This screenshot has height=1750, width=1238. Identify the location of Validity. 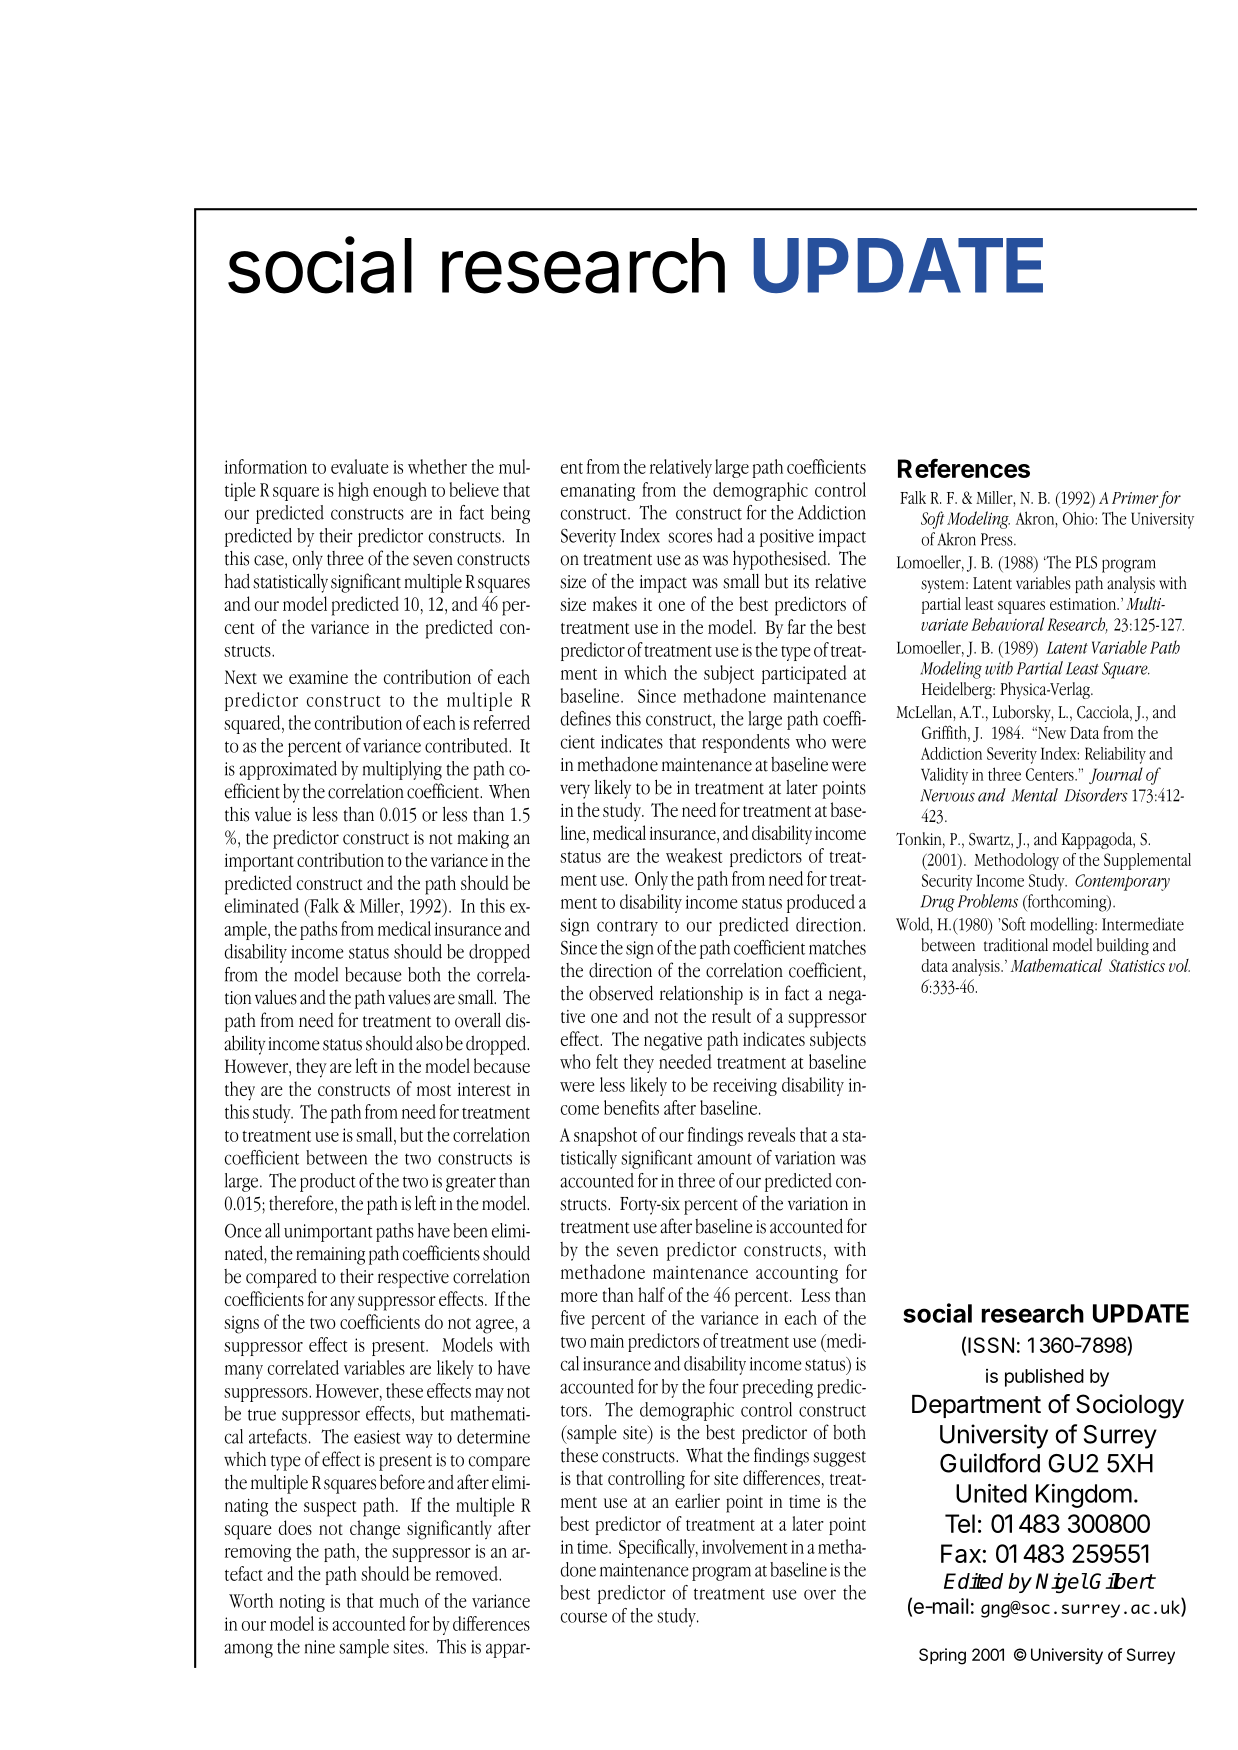
(944, 776).
